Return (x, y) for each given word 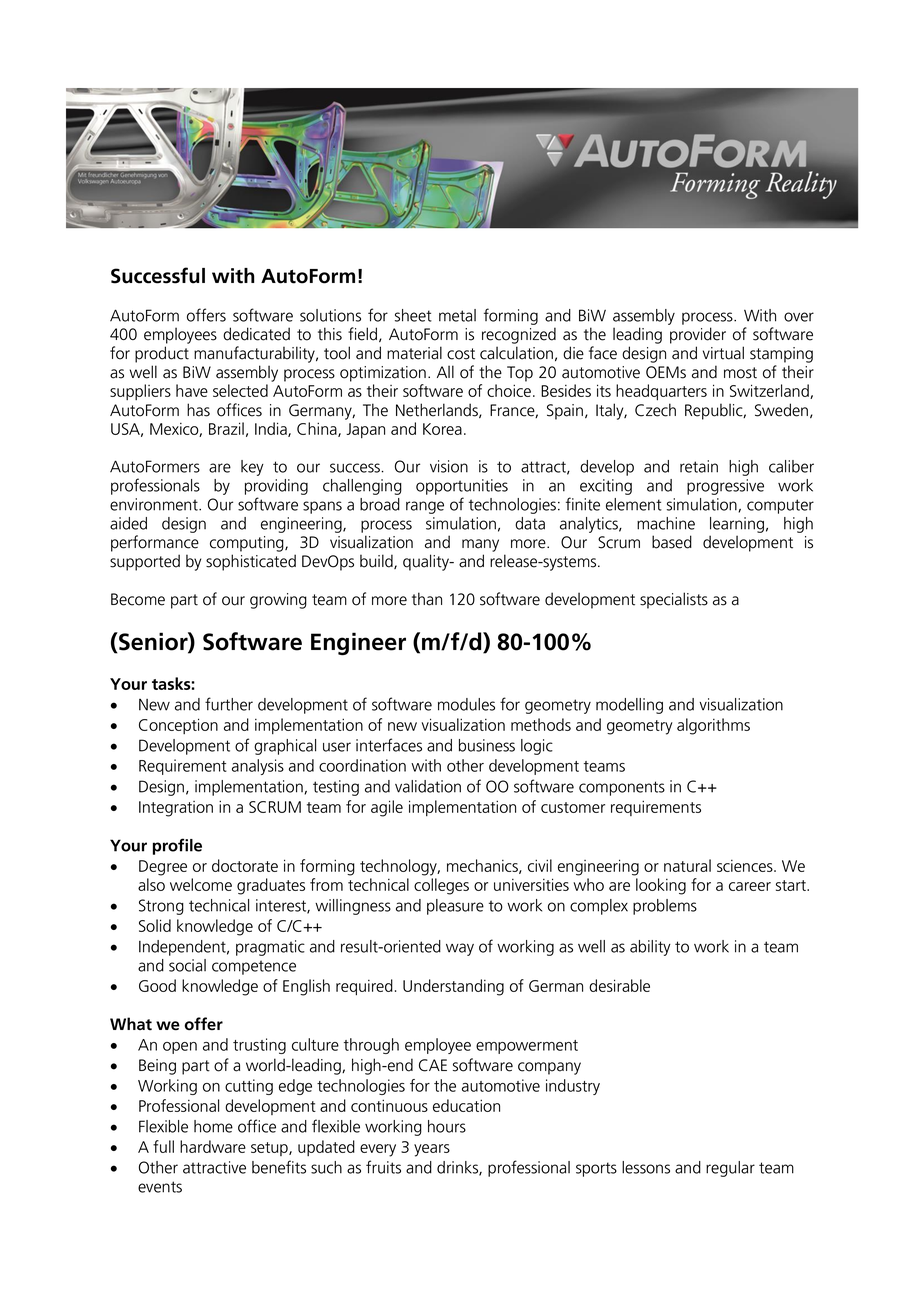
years (432, 1150)
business (487, 745)
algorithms (713, 726)
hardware (213, 1146)
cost (461, 354)
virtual (723, 353)
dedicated (256, 334)
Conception (178, 726)
